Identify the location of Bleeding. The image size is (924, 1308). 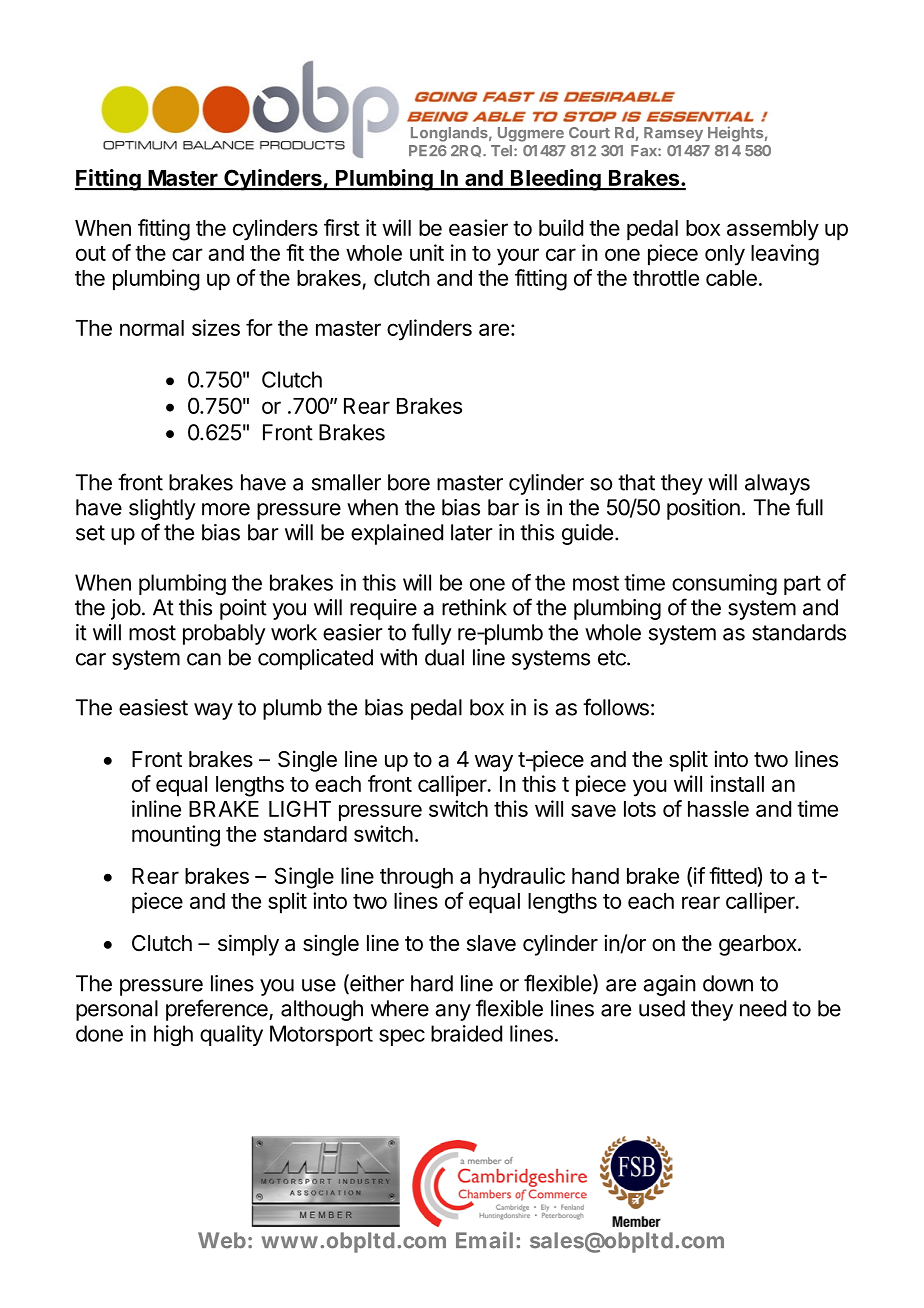
(556, 180).
